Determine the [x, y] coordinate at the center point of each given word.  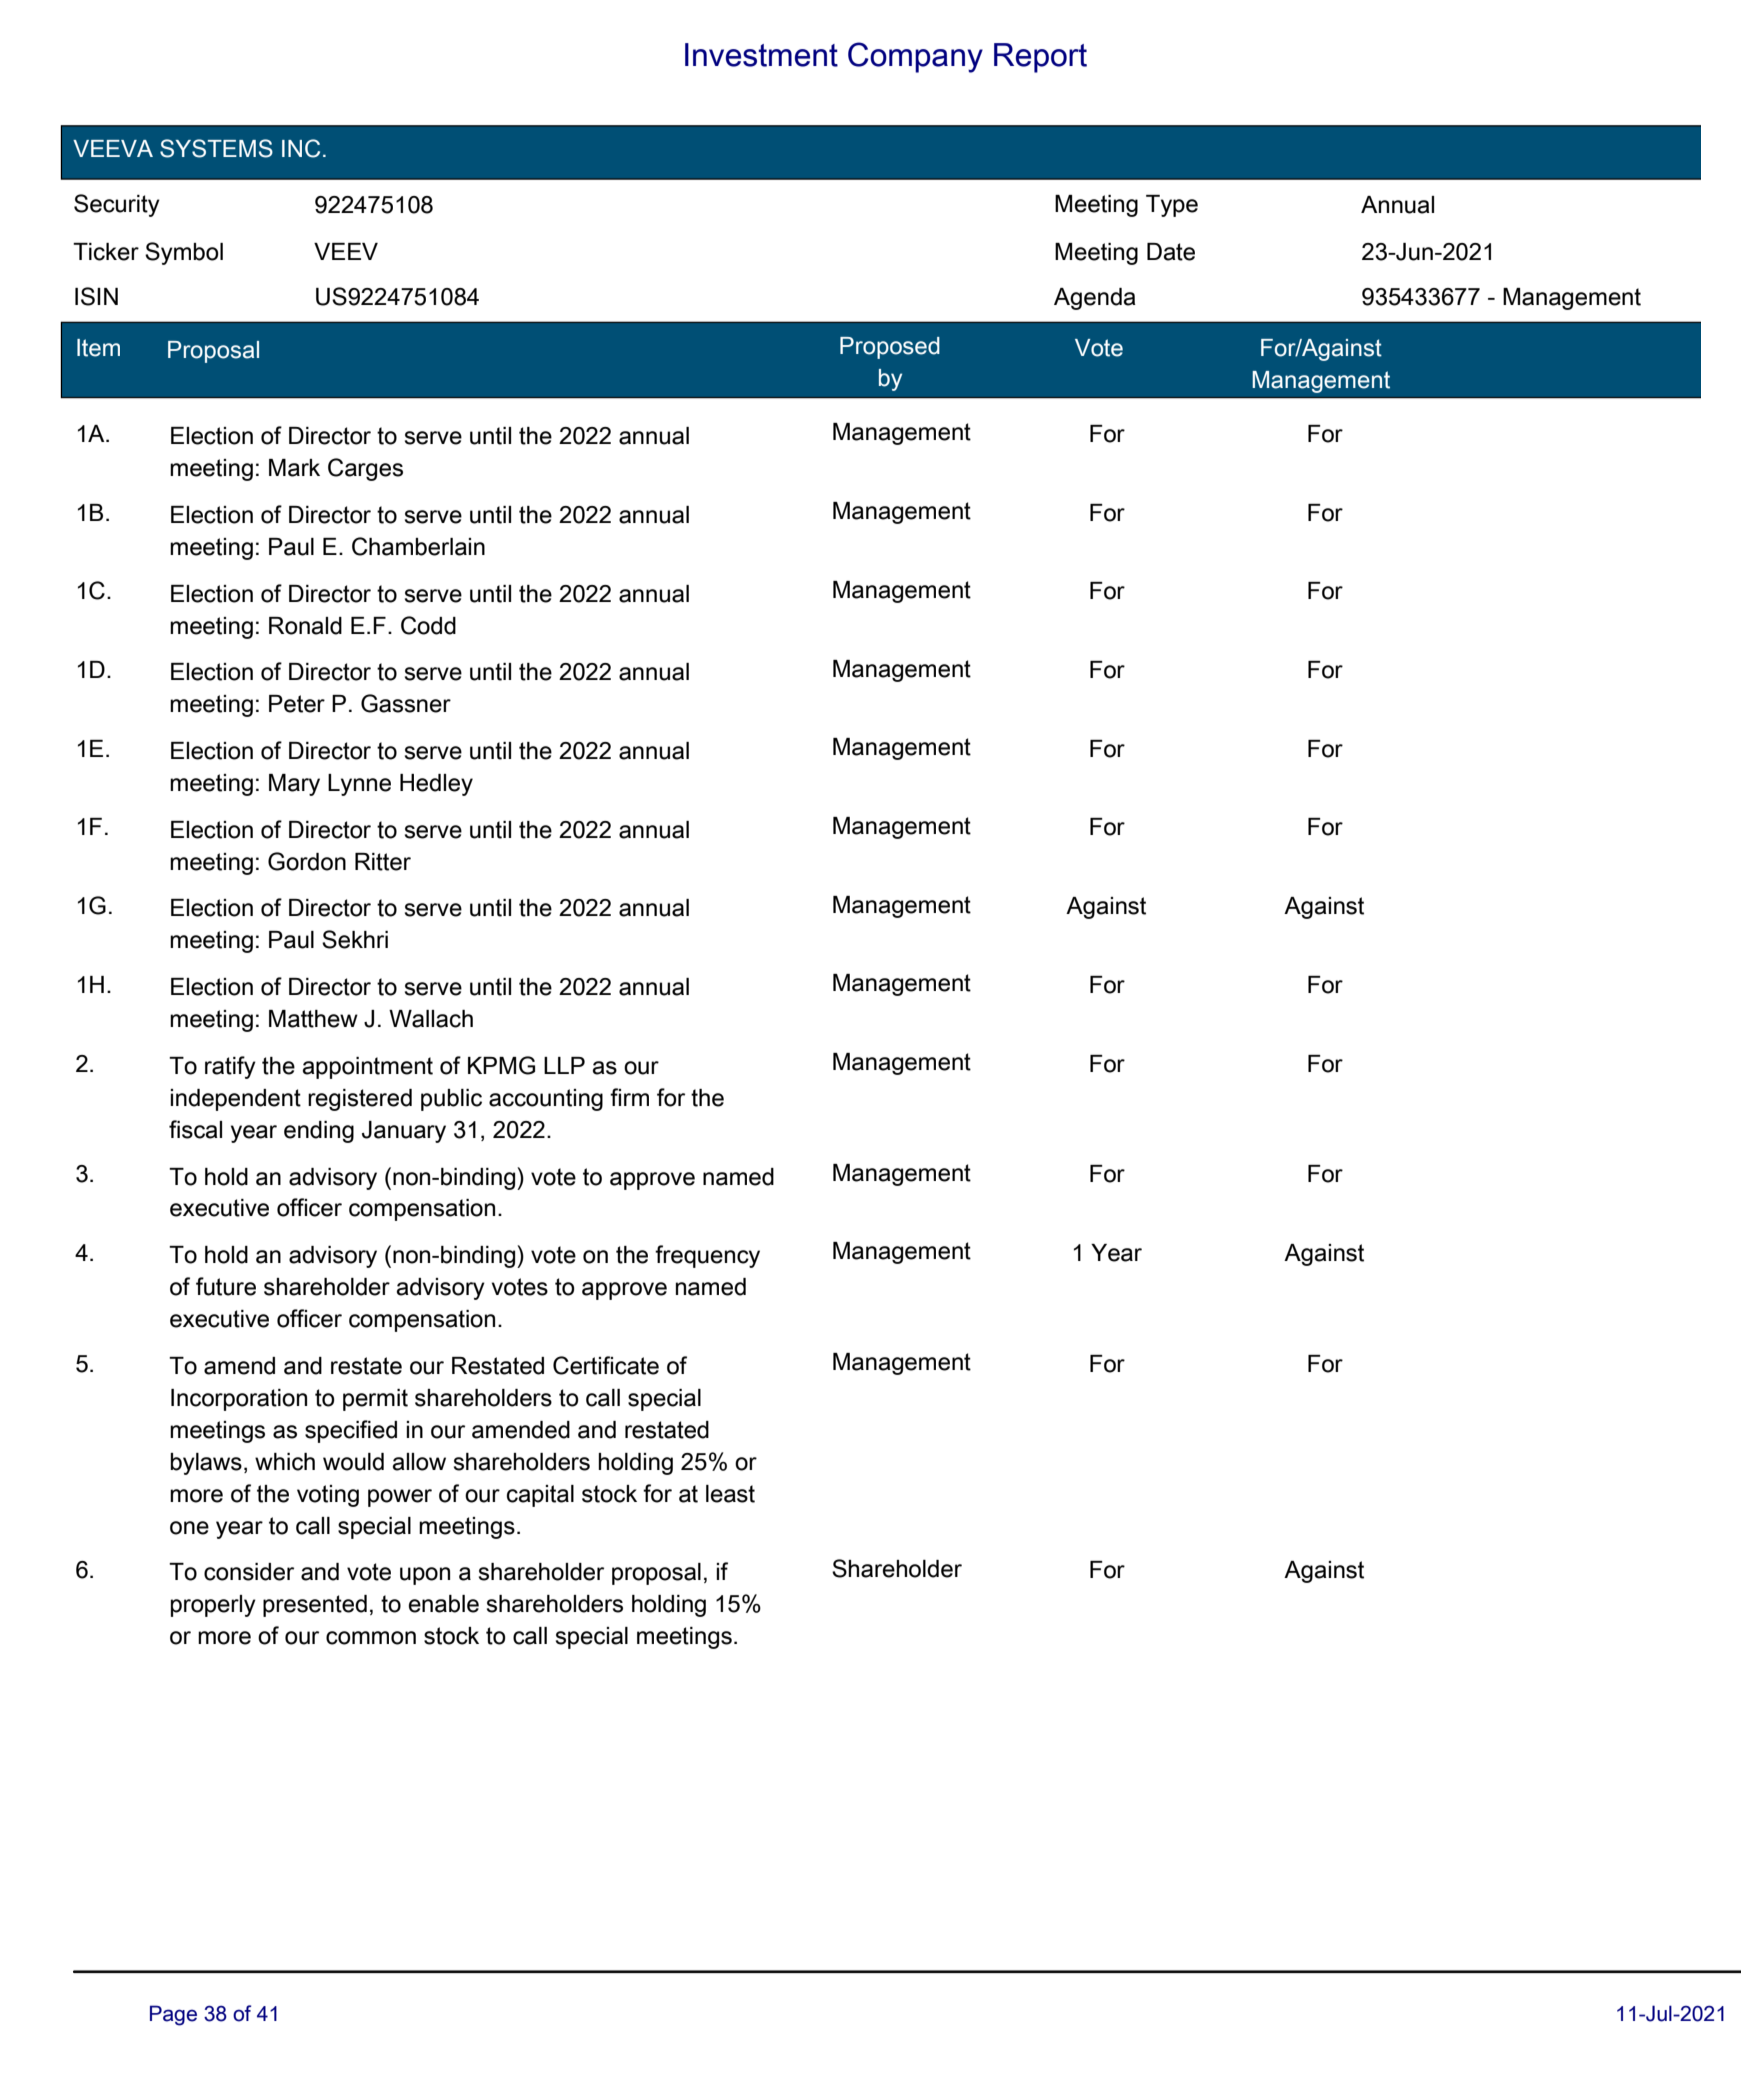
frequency [707, 1256]
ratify [230, 1067]
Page [173, 2015]
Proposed [890, 348]
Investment [761, 55]
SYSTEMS [216, 148]
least [730, 1494]
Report [1040, 58]
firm [629, 1097]
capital [540, 1496]
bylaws [206, 1464]
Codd [428, 625]
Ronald [305, 626]
